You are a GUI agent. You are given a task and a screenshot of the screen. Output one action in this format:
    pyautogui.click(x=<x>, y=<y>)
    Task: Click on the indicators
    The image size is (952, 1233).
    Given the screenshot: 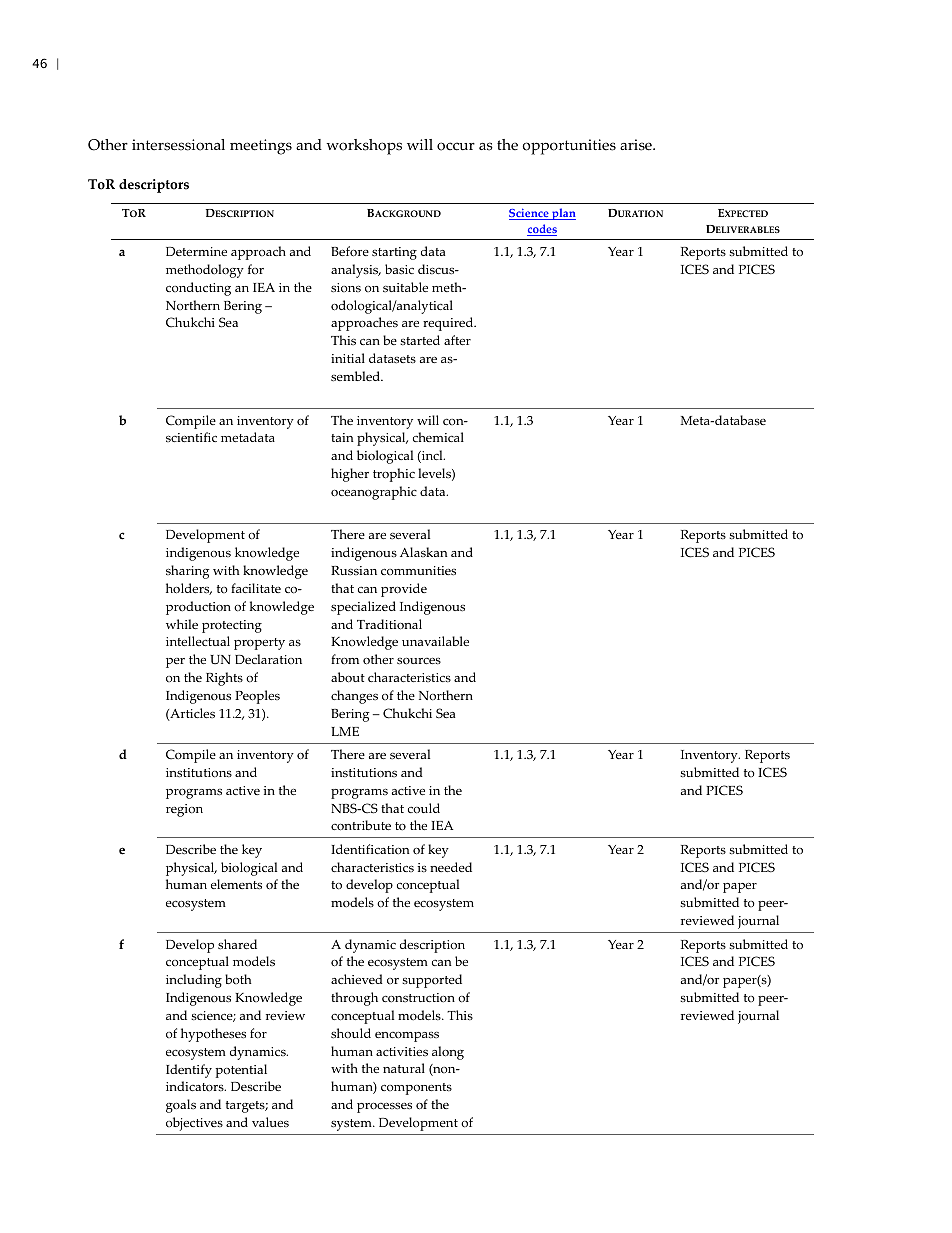 What is the action you would take?
    pyautogui.click(x=196, y=1086)
